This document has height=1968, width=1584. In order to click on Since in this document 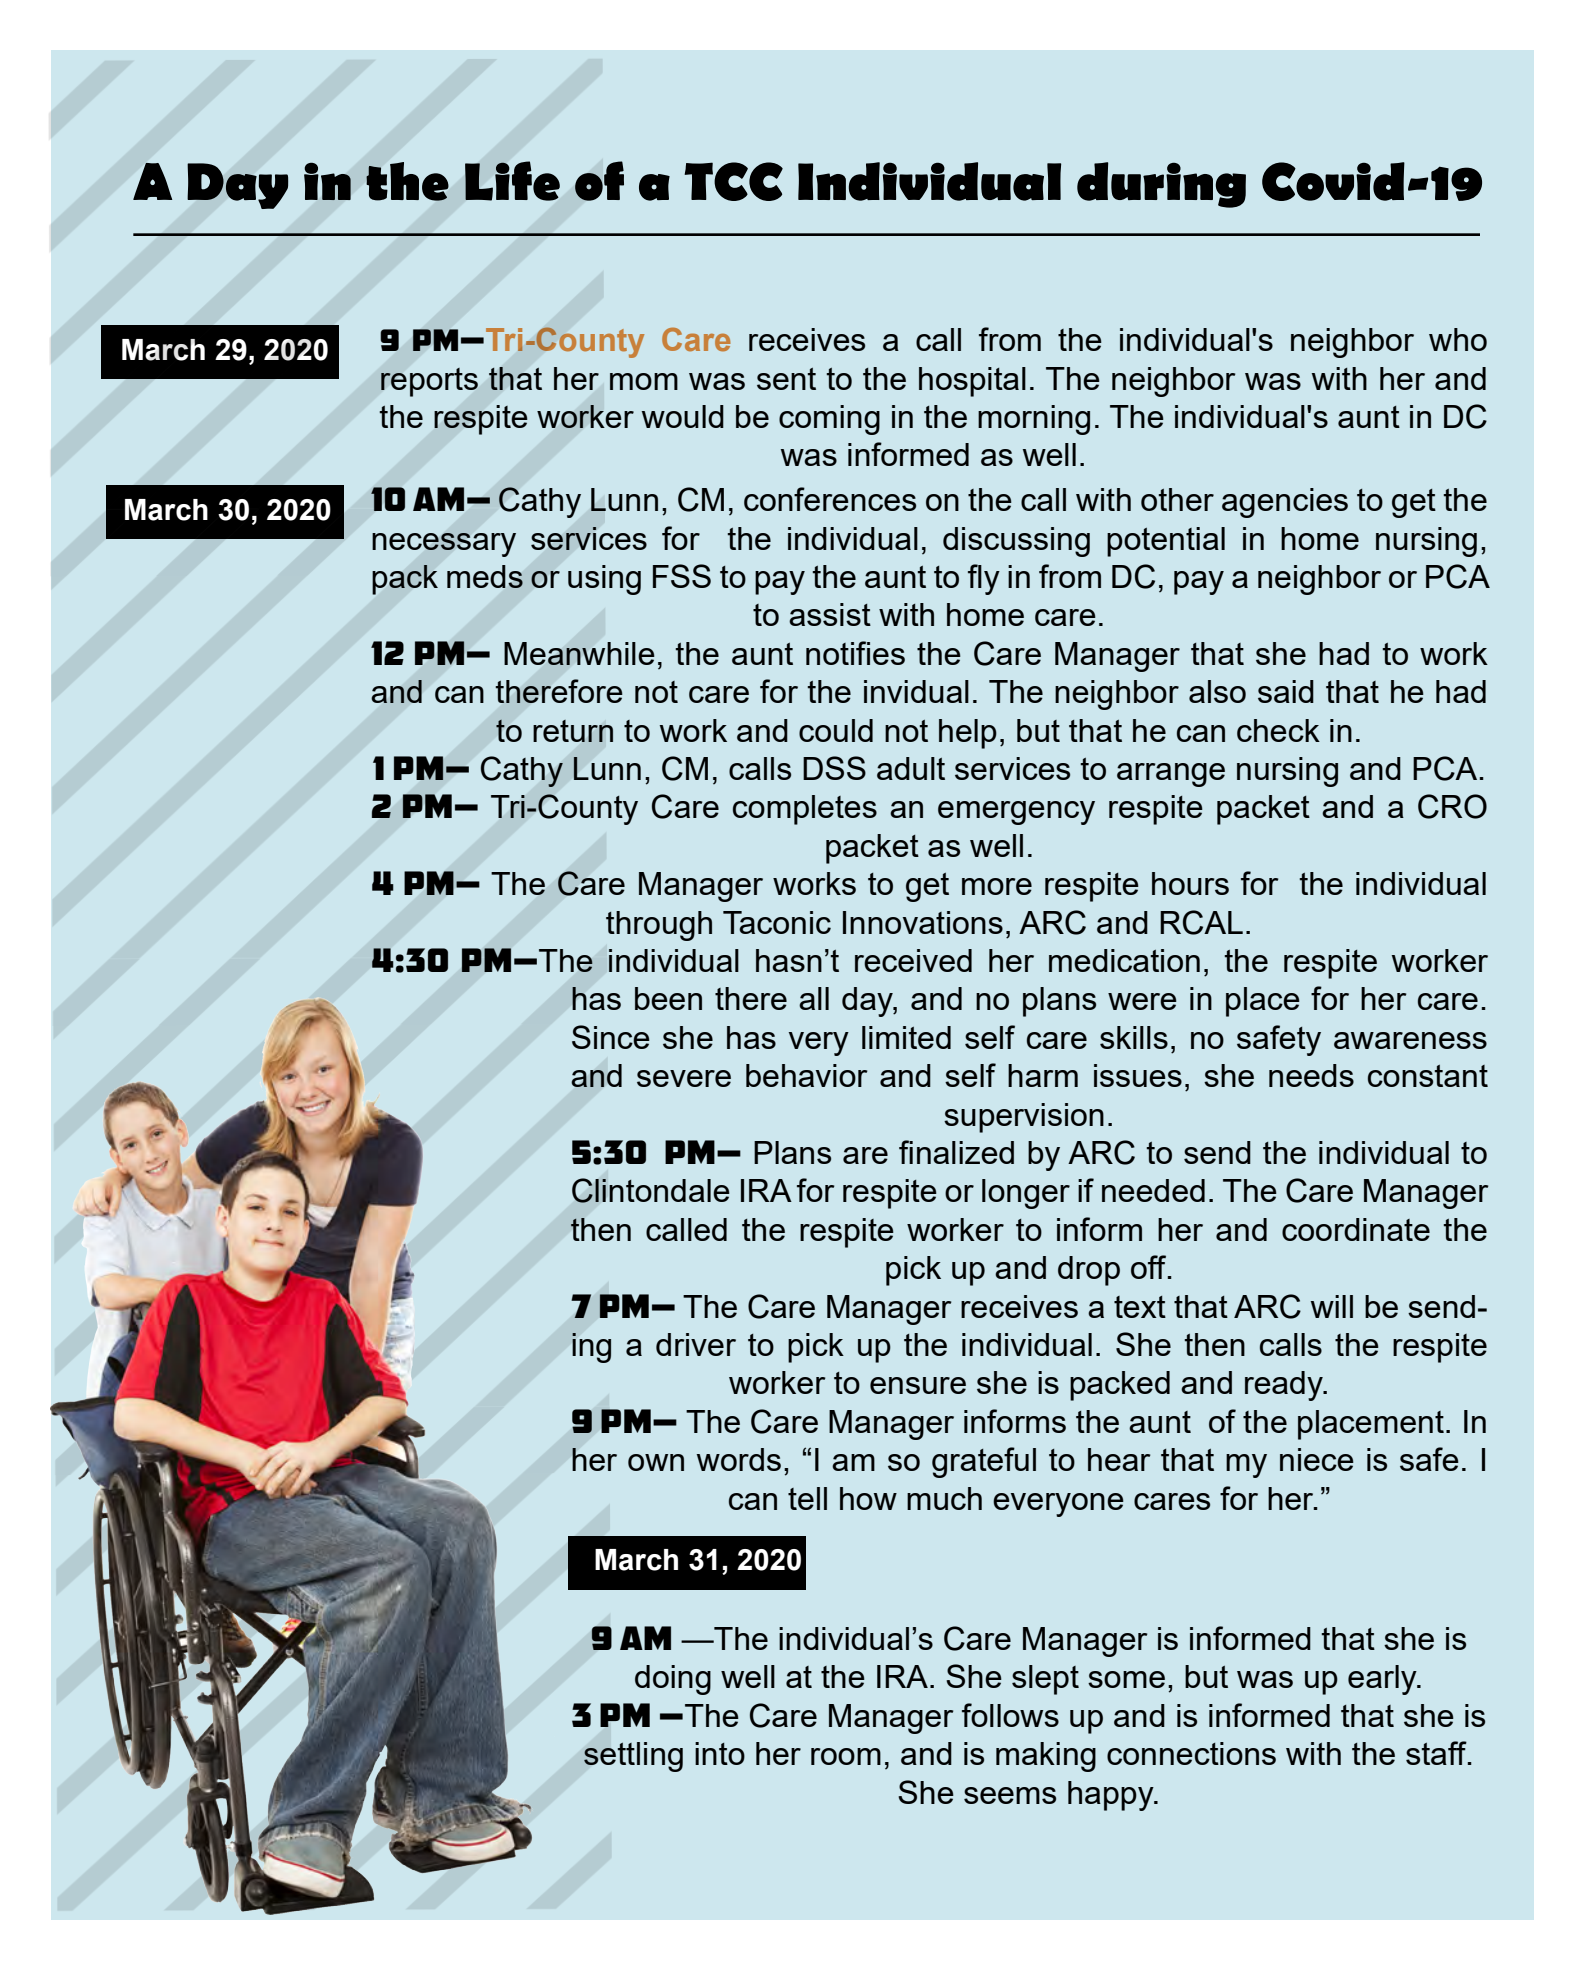, I will do `click(611, 1037)`.
